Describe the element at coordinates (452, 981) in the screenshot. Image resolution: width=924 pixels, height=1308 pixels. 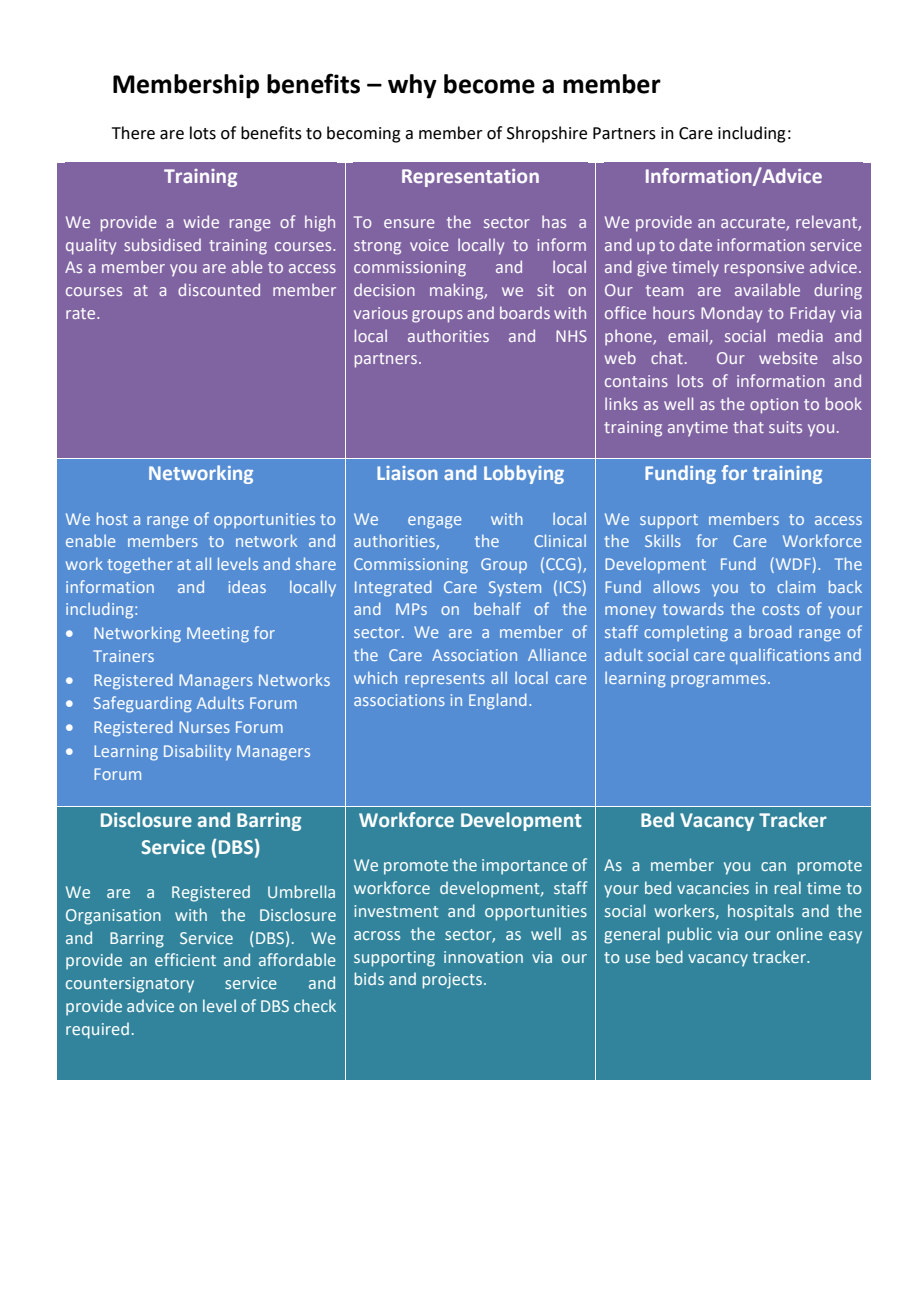
I see `projects` at that location.
